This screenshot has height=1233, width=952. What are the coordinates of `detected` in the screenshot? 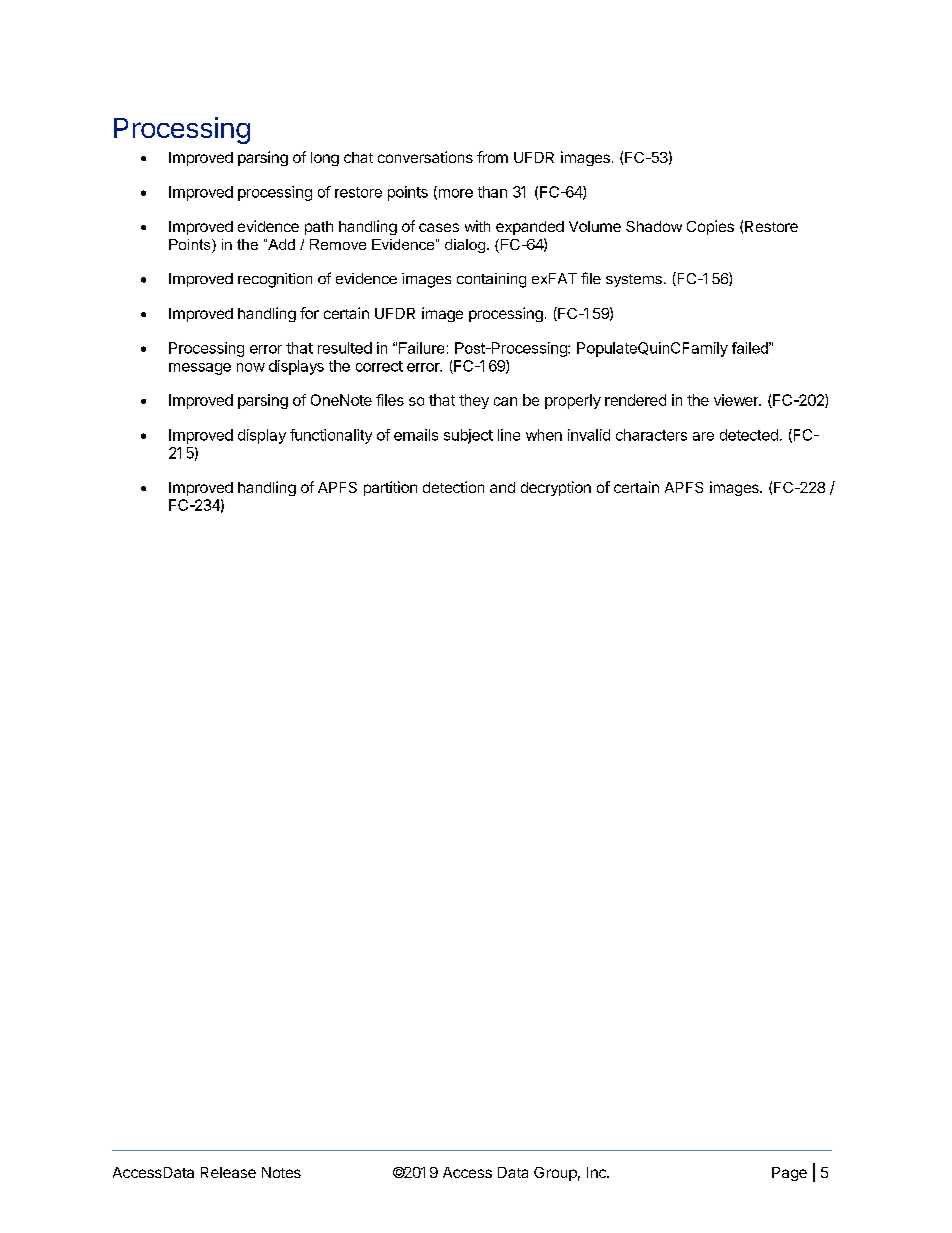 It's located at (749, 435).
